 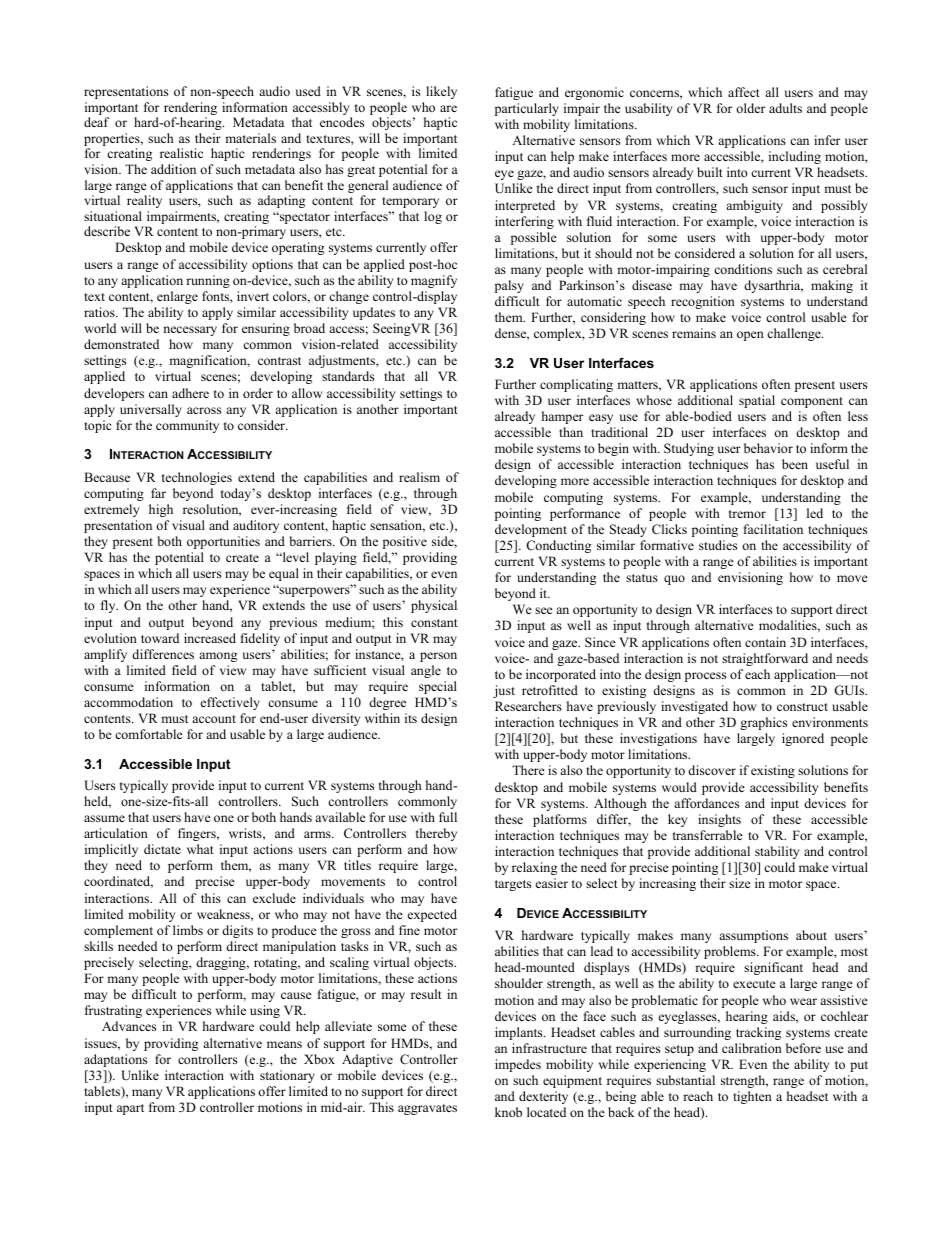 I want to click on older, so click(x=750, y=108).
